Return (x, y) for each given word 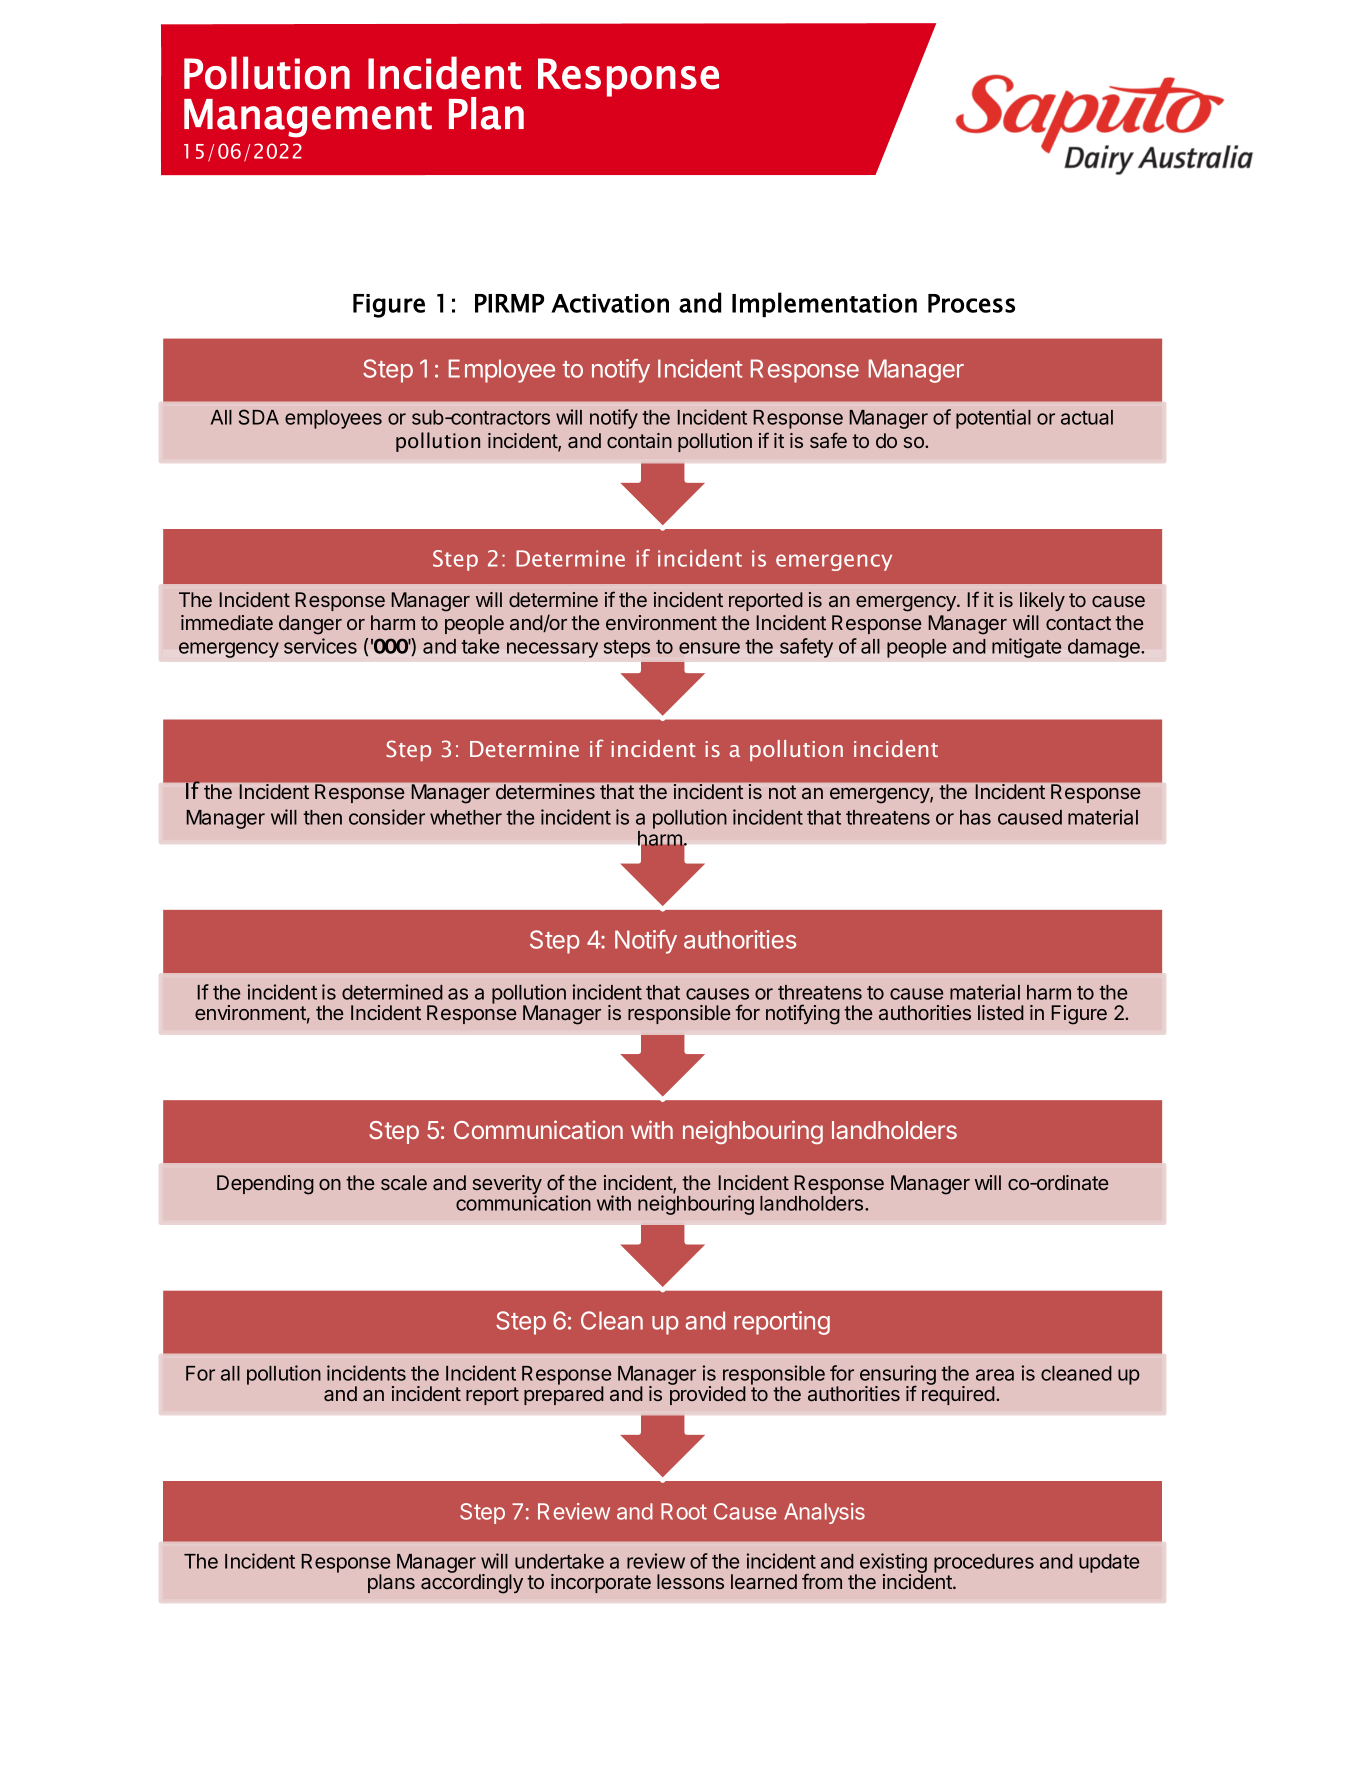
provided (708, 1394)
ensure (709, 648)
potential (993, 419)
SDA (259, 417)
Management (308, 118)
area (995, 1375)
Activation (610, 303)
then (322, 817)
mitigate (1027, 648)
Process (971, 303)
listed (1001, 1012)
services (320, 646)
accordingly (472, 1583)
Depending (265, 1185)
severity (507, 1186)
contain (639, 440)
